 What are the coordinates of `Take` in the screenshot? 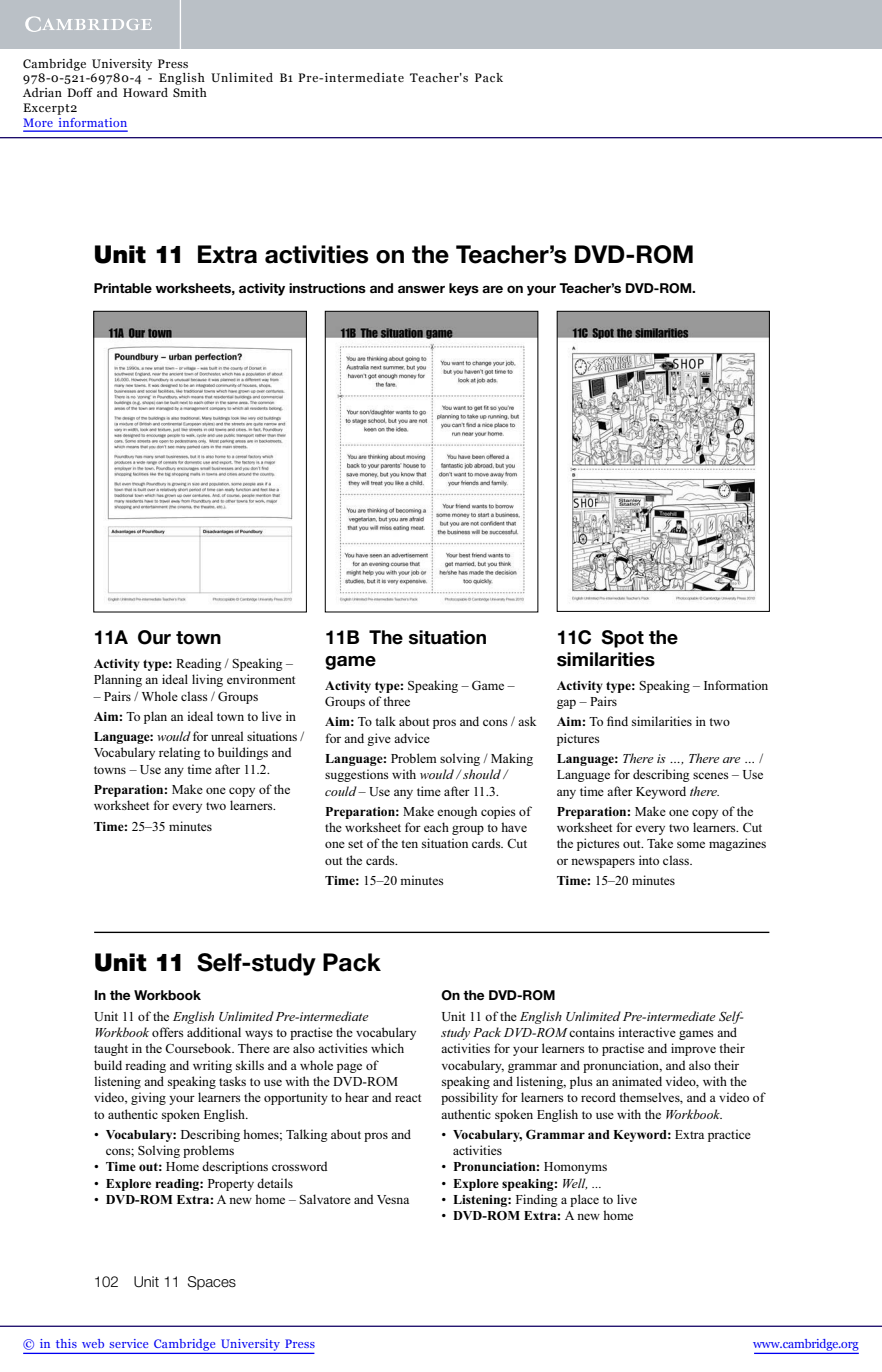 It's located at (660, 843).
